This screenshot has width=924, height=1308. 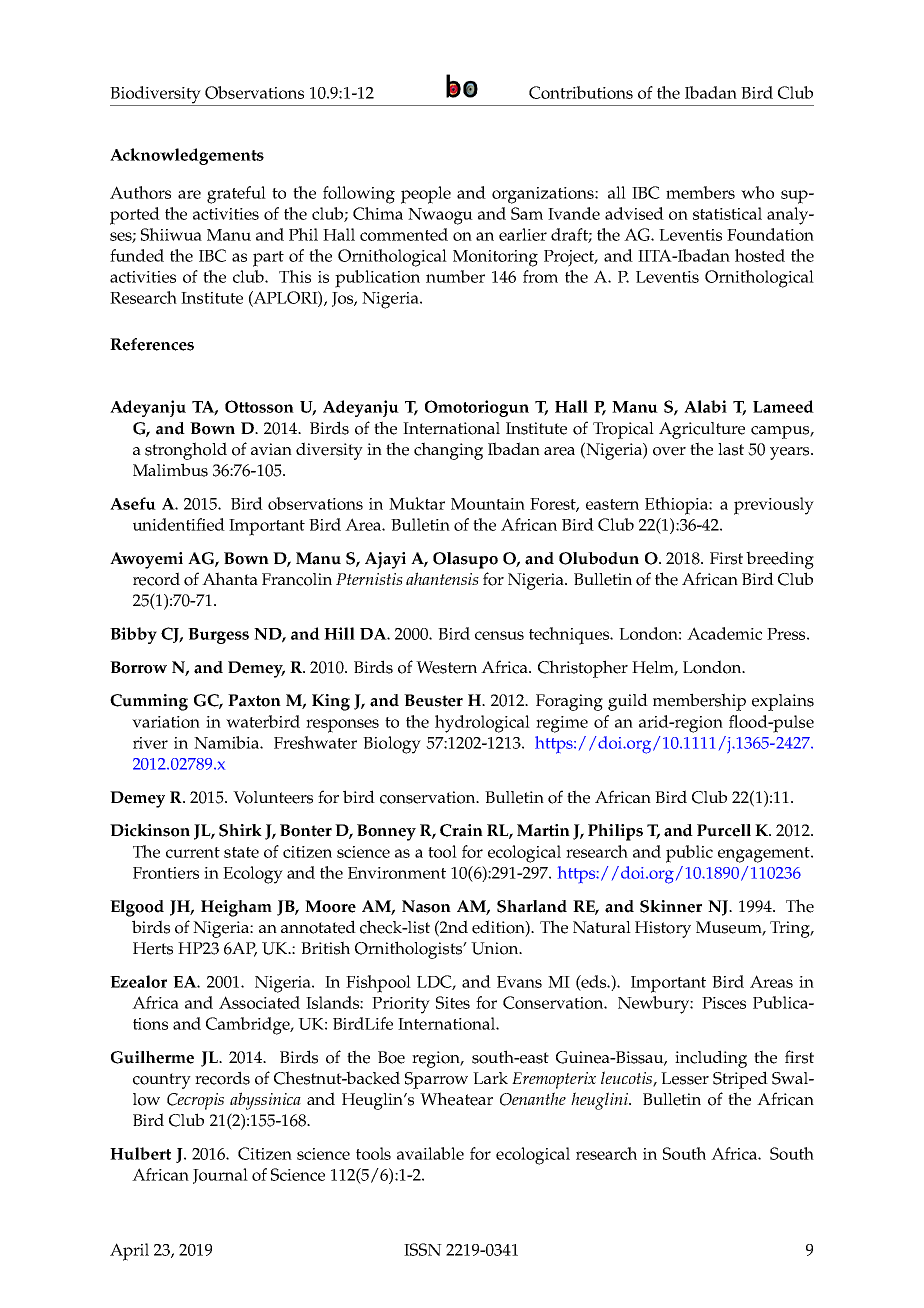 What do you see at coordinates (254, 700) in the screenshot?
I see `Paxton` at bounding box center [254, 700].
